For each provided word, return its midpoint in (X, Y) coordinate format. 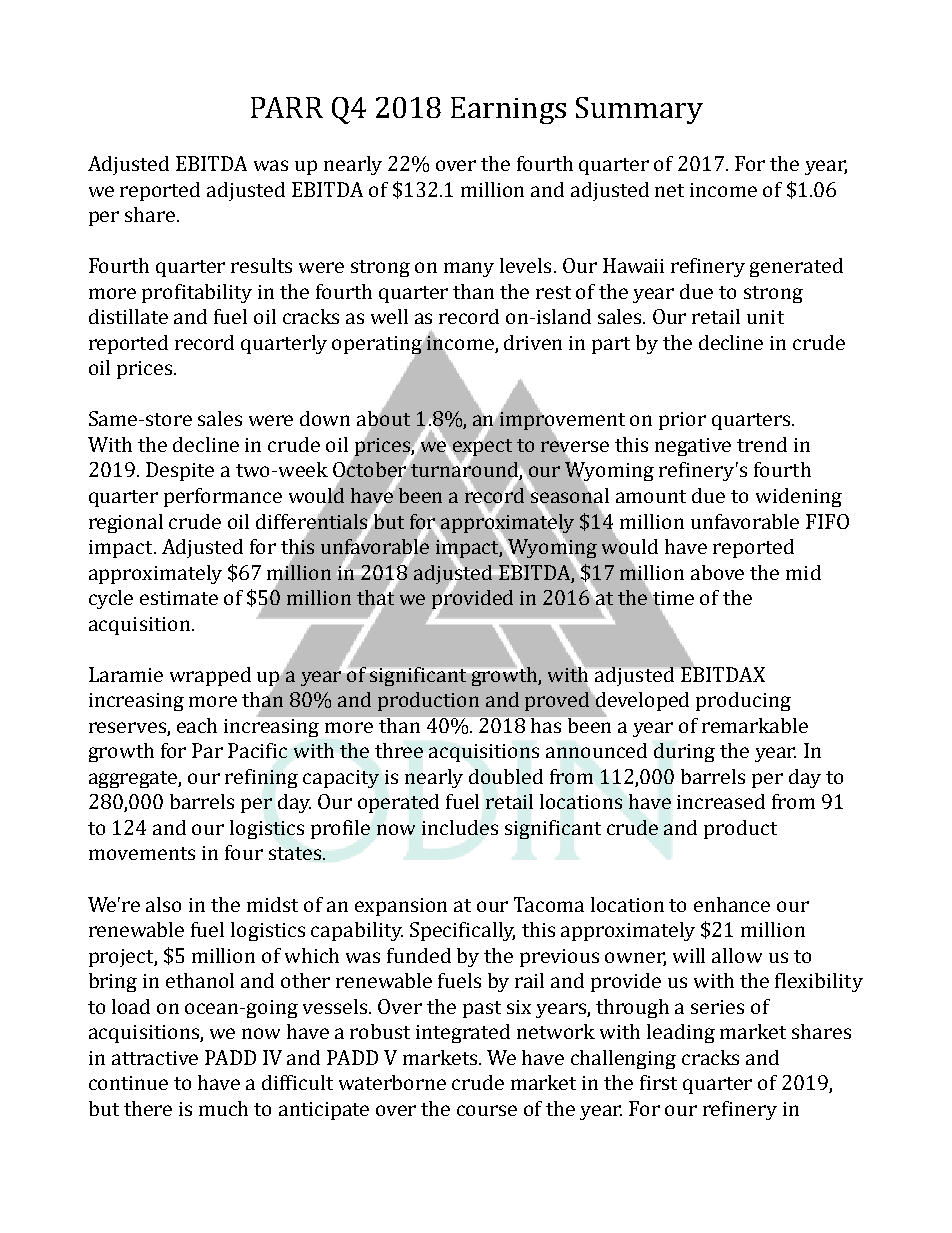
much (223, 1108)
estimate (179, 598)
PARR (287, 107)
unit (765, 317)
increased (721, 801)
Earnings (508, 110)
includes (460, 827)
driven (533, 342)
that (376, 597)
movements (142, 853)
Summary (639, 110)
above (717, 572)
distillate (128, 316)
